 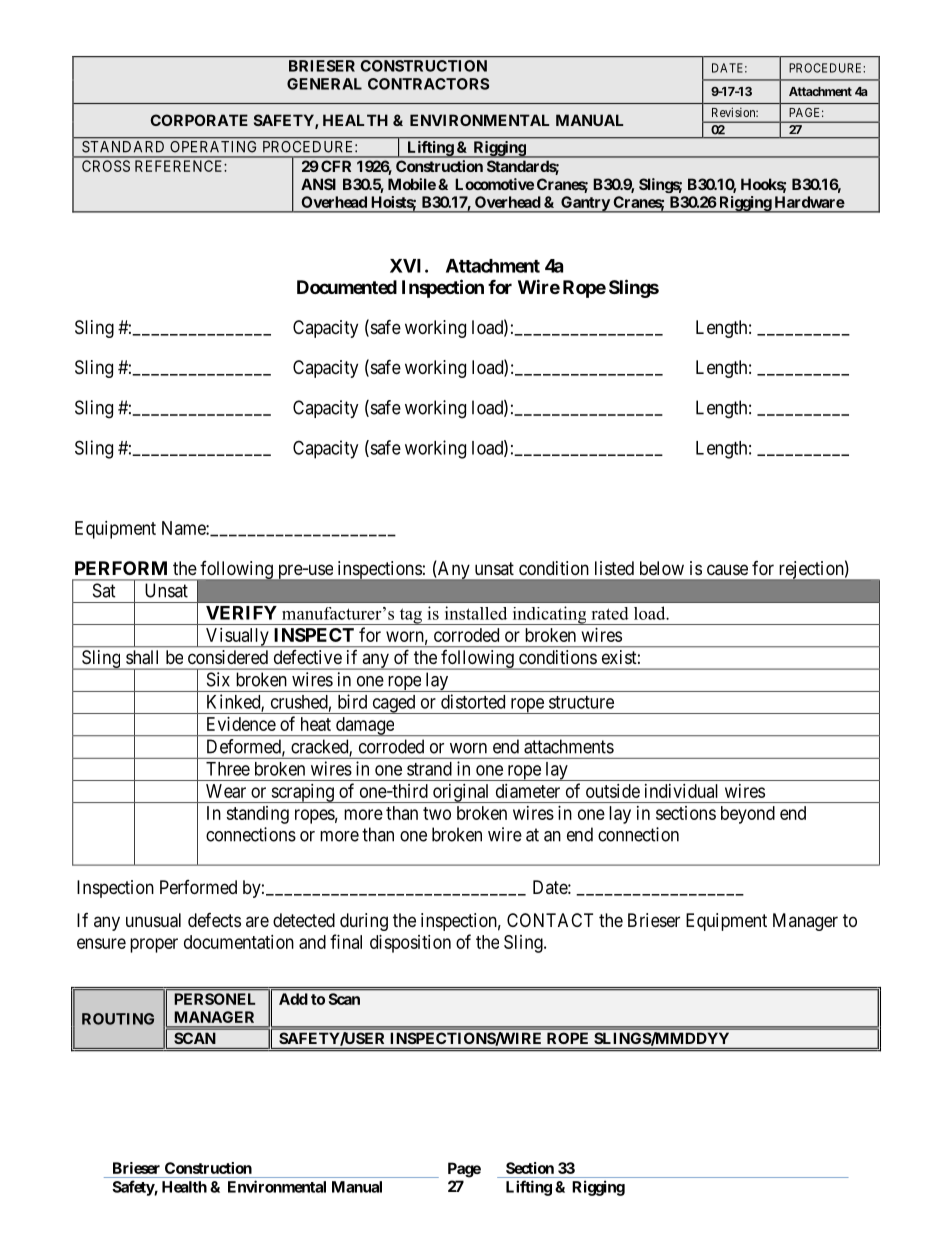 What do you see at coordinates (408, 266) in the image?
I see `XVI` at bounding box center [408, 266].
